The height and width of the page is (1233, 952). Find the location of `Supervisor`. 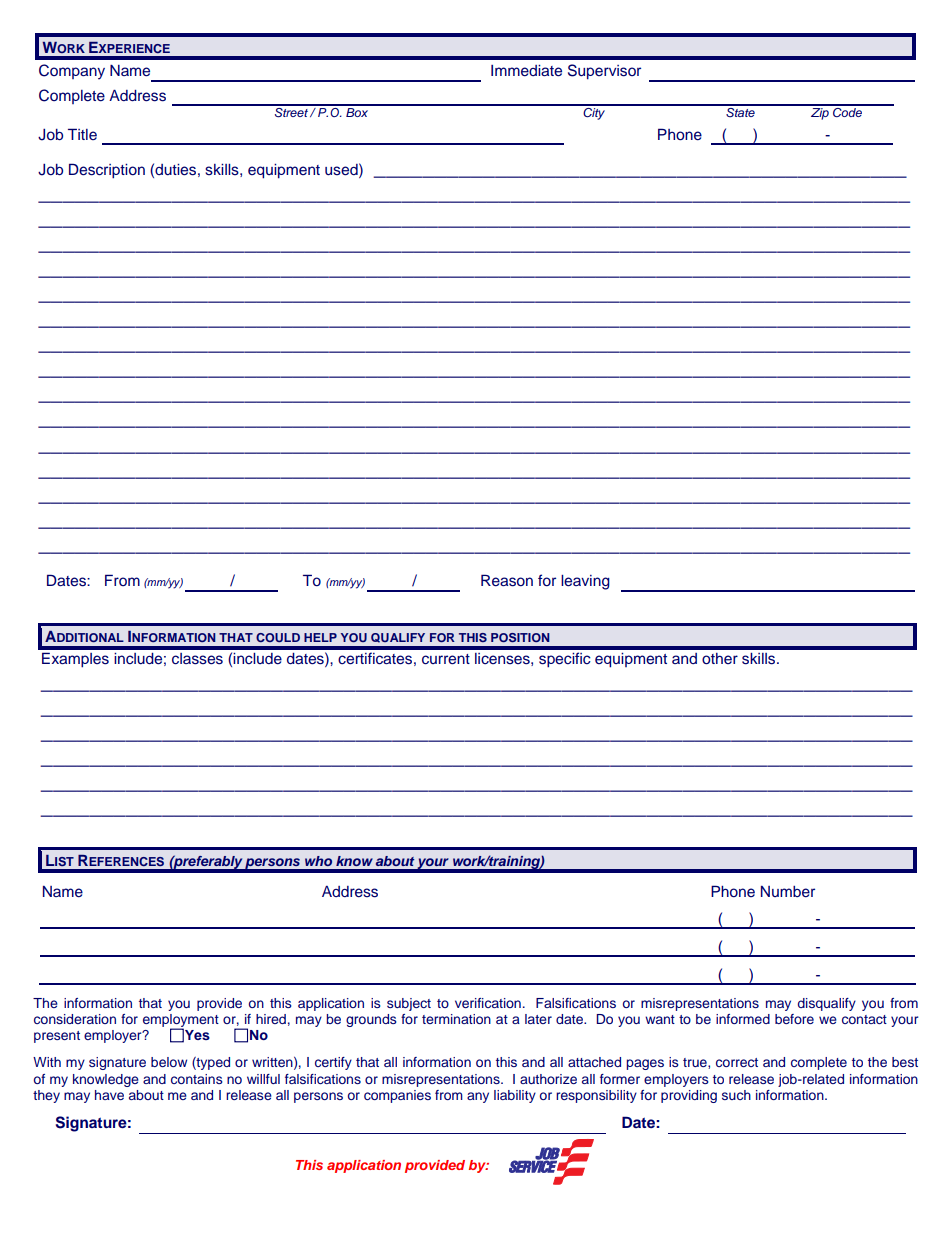

Supervisor is located at coordinates (604, 72).
